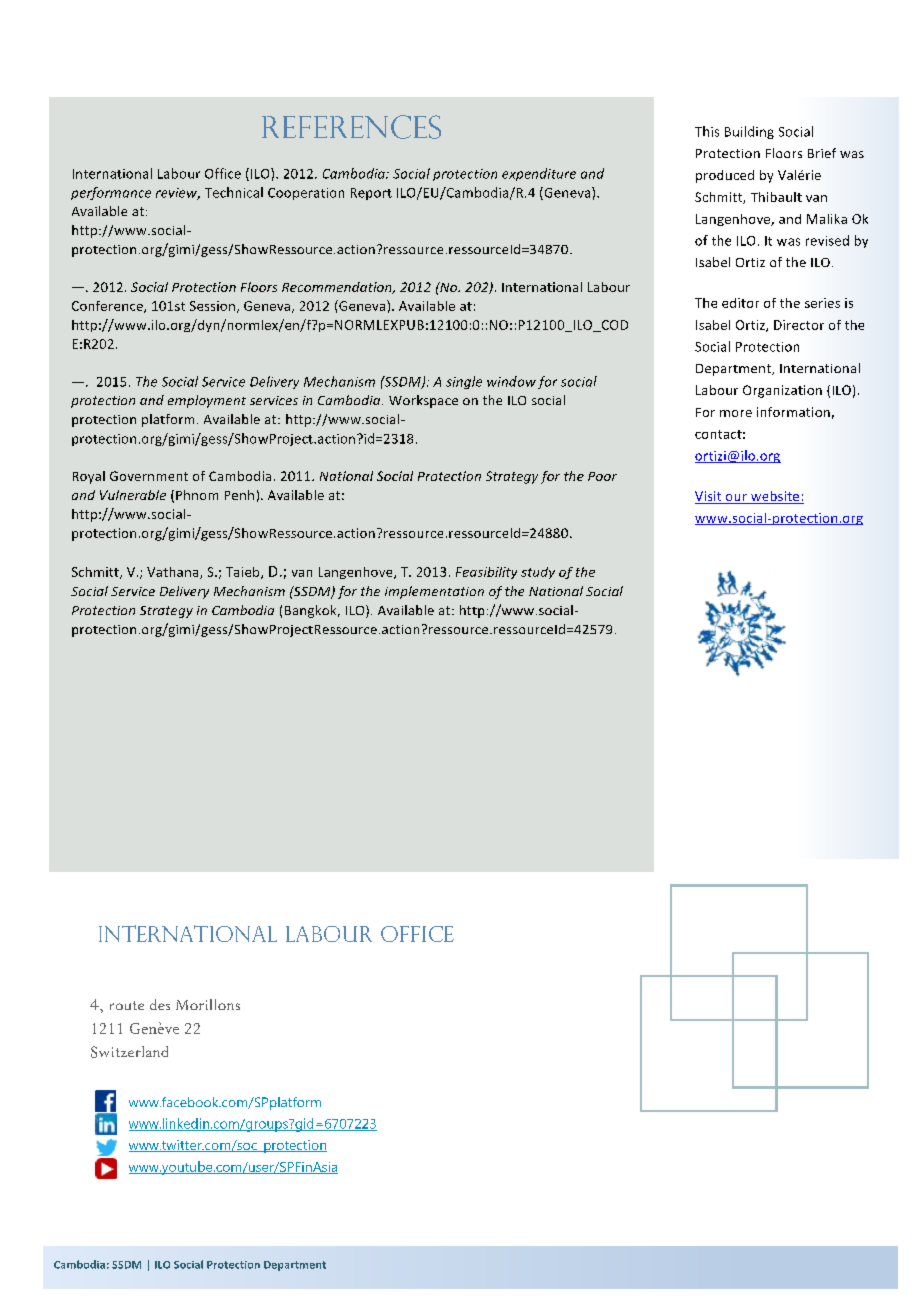  I want to click on Visit, so click(709, 497).
